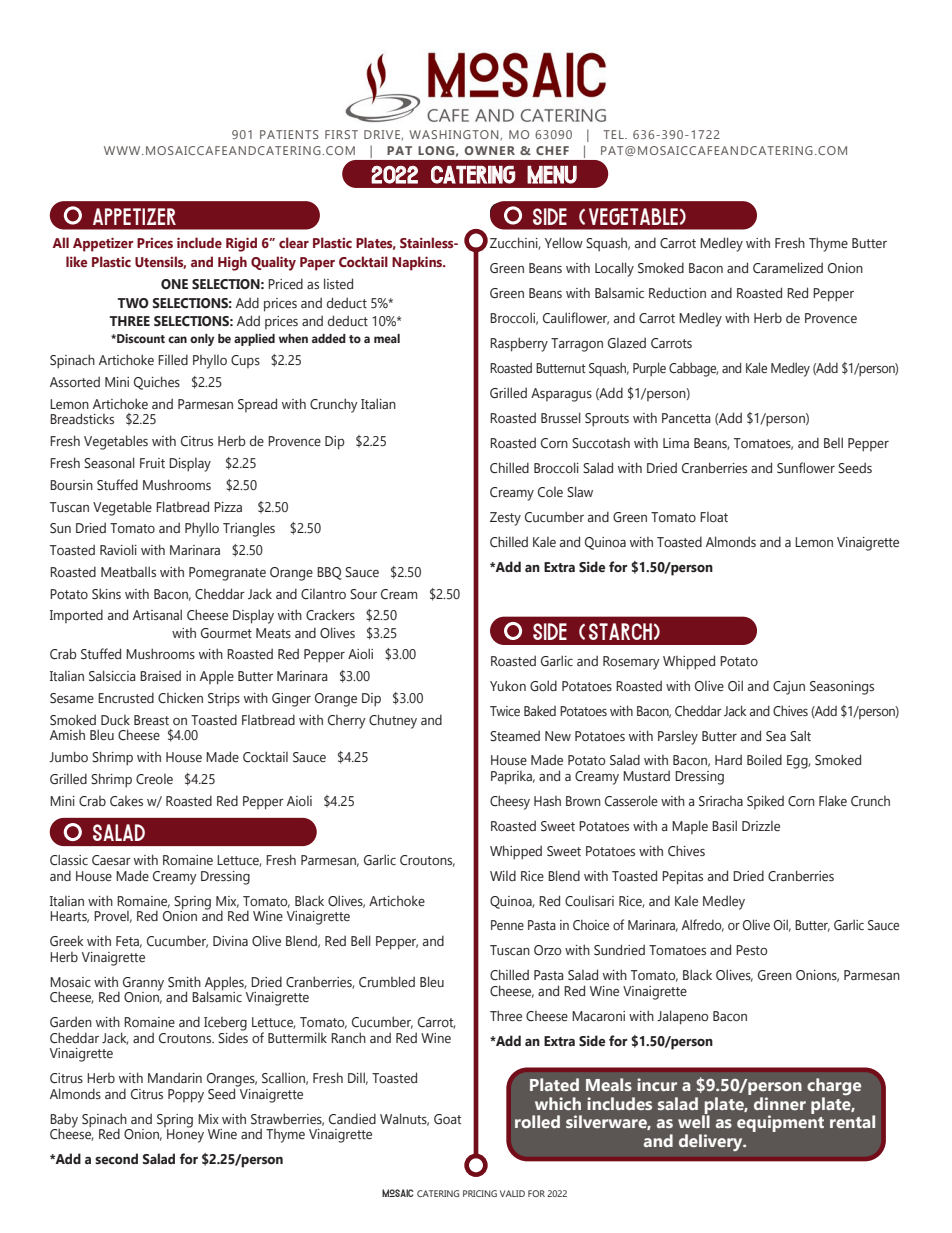  What do you see at coordinates (490, 150) in the screenshot?
I see `OWNER` at bounding box center [490, 150].
